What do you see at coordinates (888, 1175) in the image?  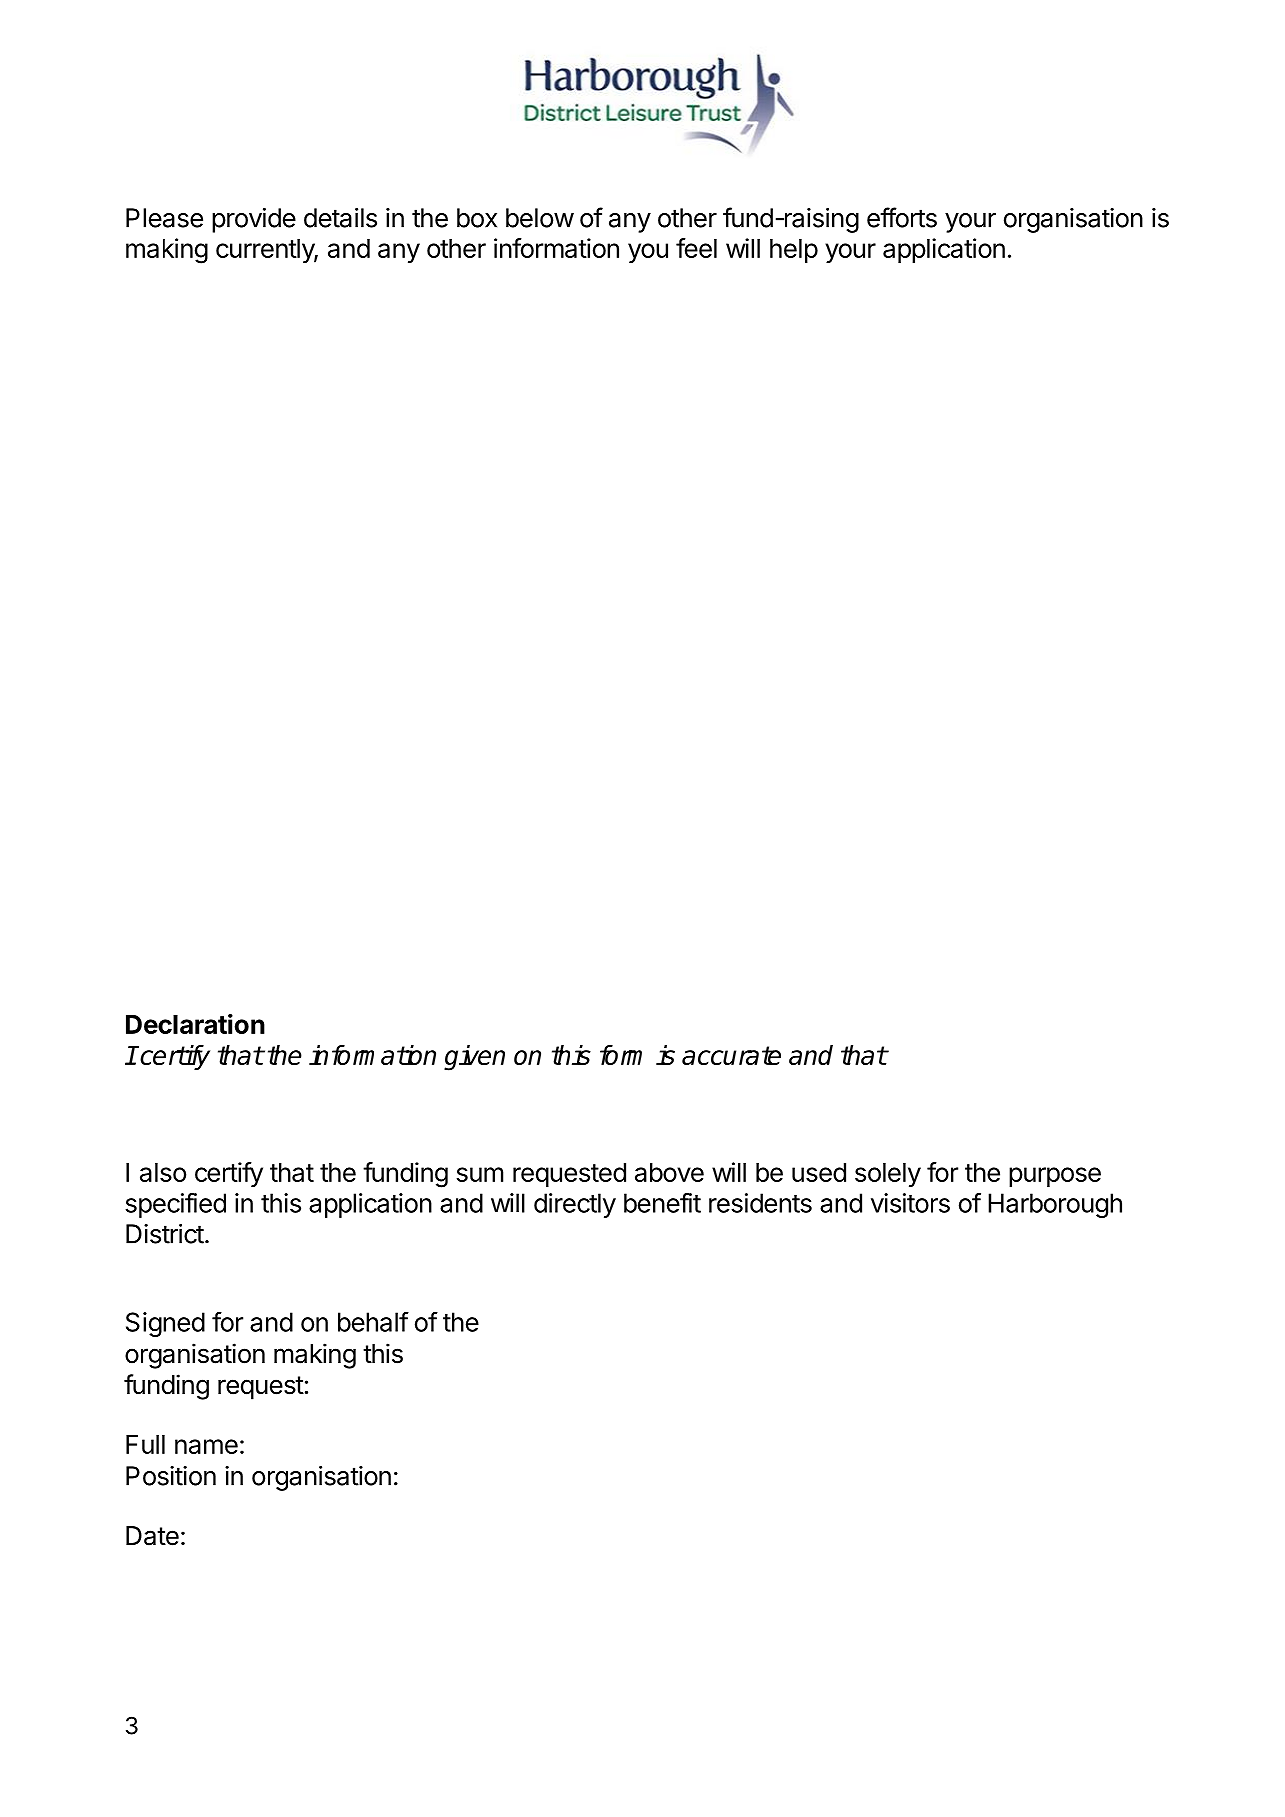 I see `solely` at bounding box center [888, 1175].
